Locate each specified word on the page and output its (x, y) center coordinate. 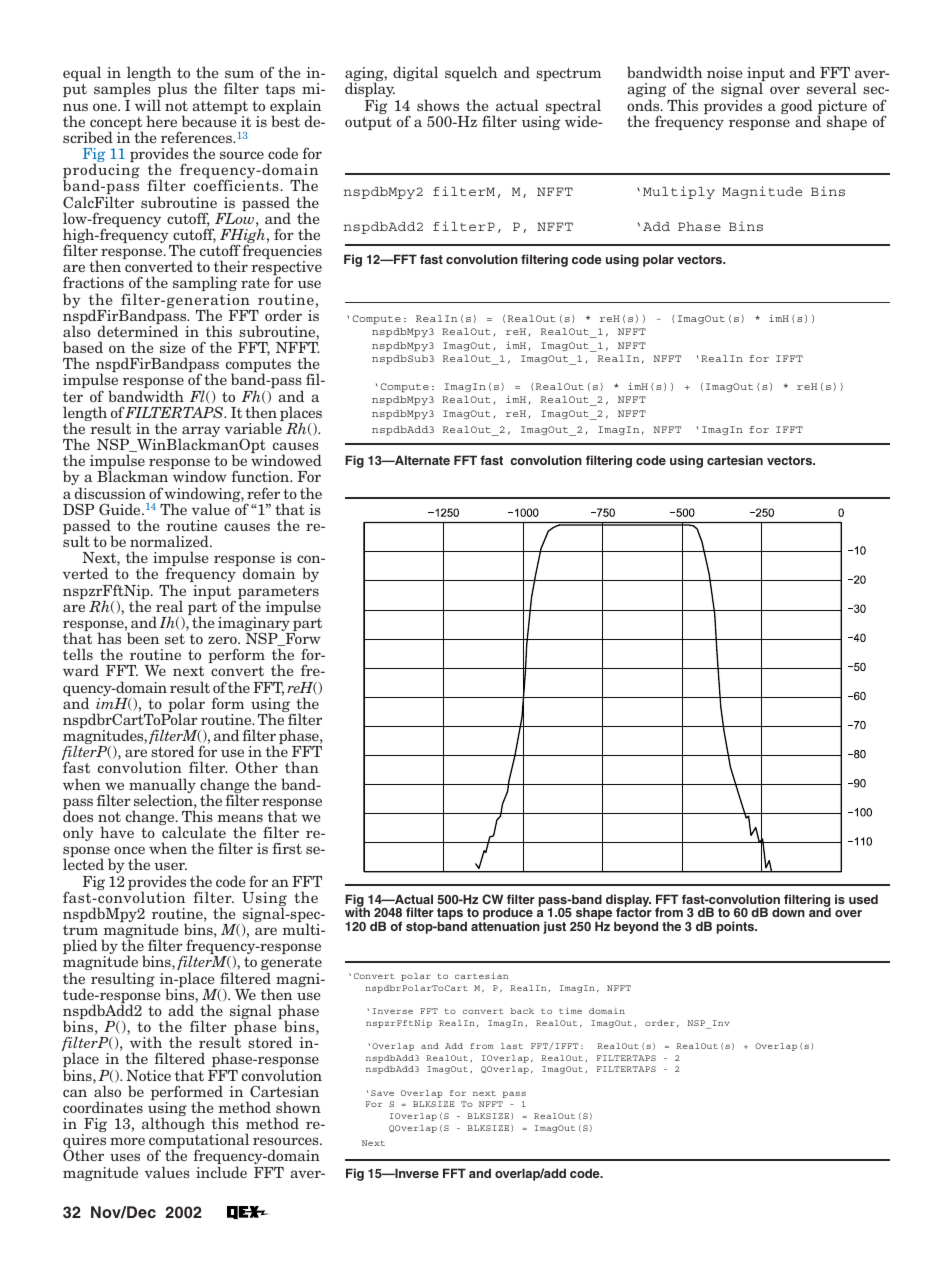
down (788, 912)
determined (138, 331)
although (173, 1124)
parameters (278, 594)
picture (842, 108)
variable (253, 428)
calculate (194, 832)
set (175, 639)
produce (508, 915)
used (863, 899)
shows (438, 105)
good (797, 106)
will (148, 105)
